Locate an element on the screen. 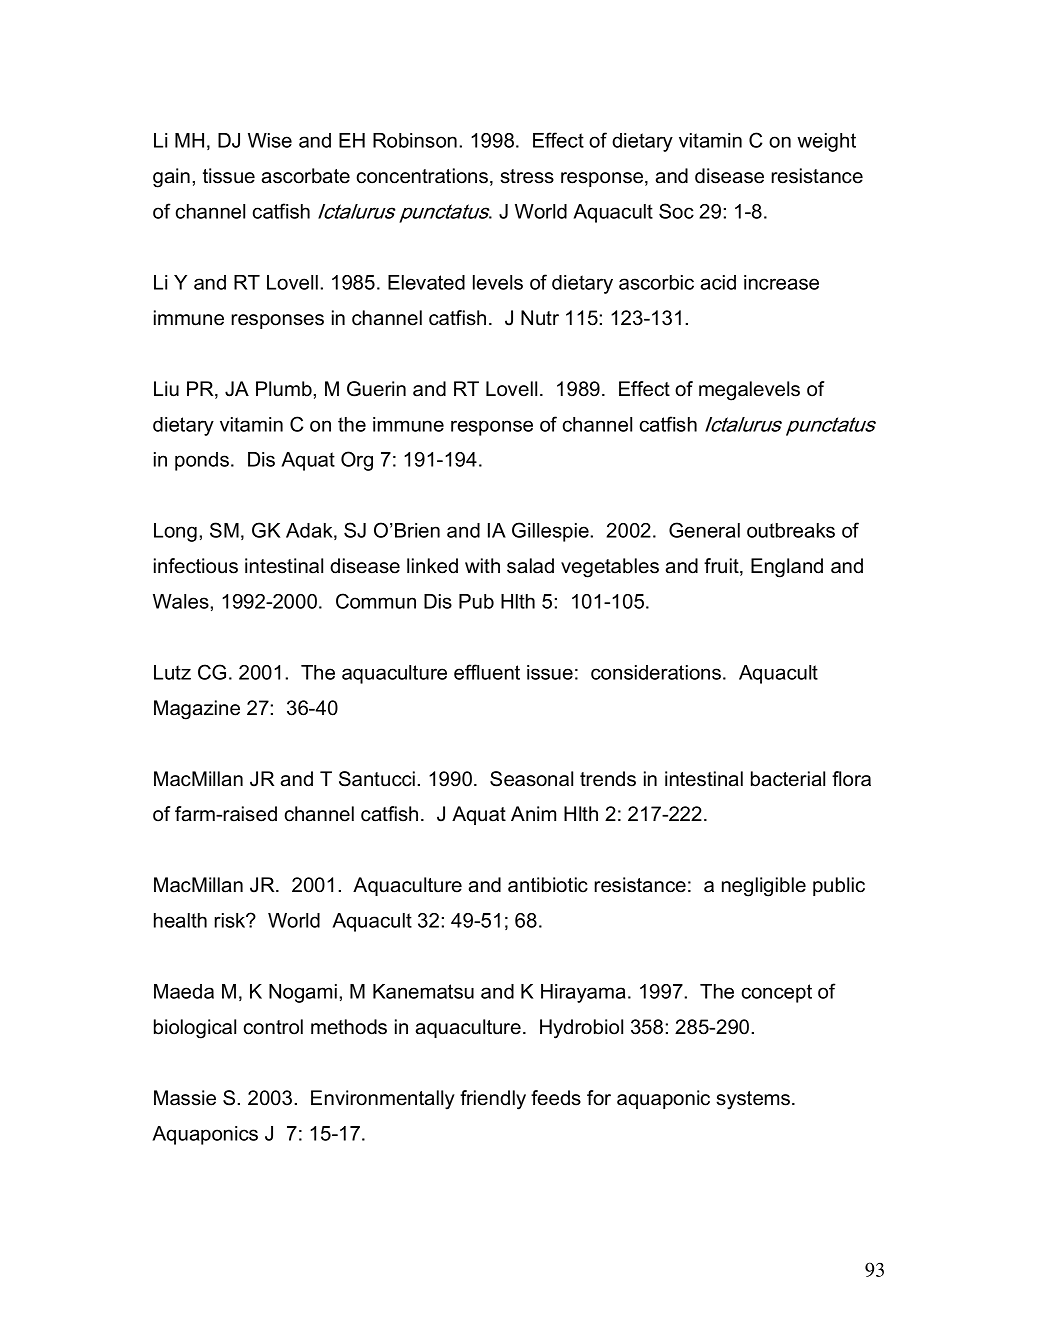 The height and width of the screenshot is (1343, 1038). Wales is located at coordinates (181, 601).
